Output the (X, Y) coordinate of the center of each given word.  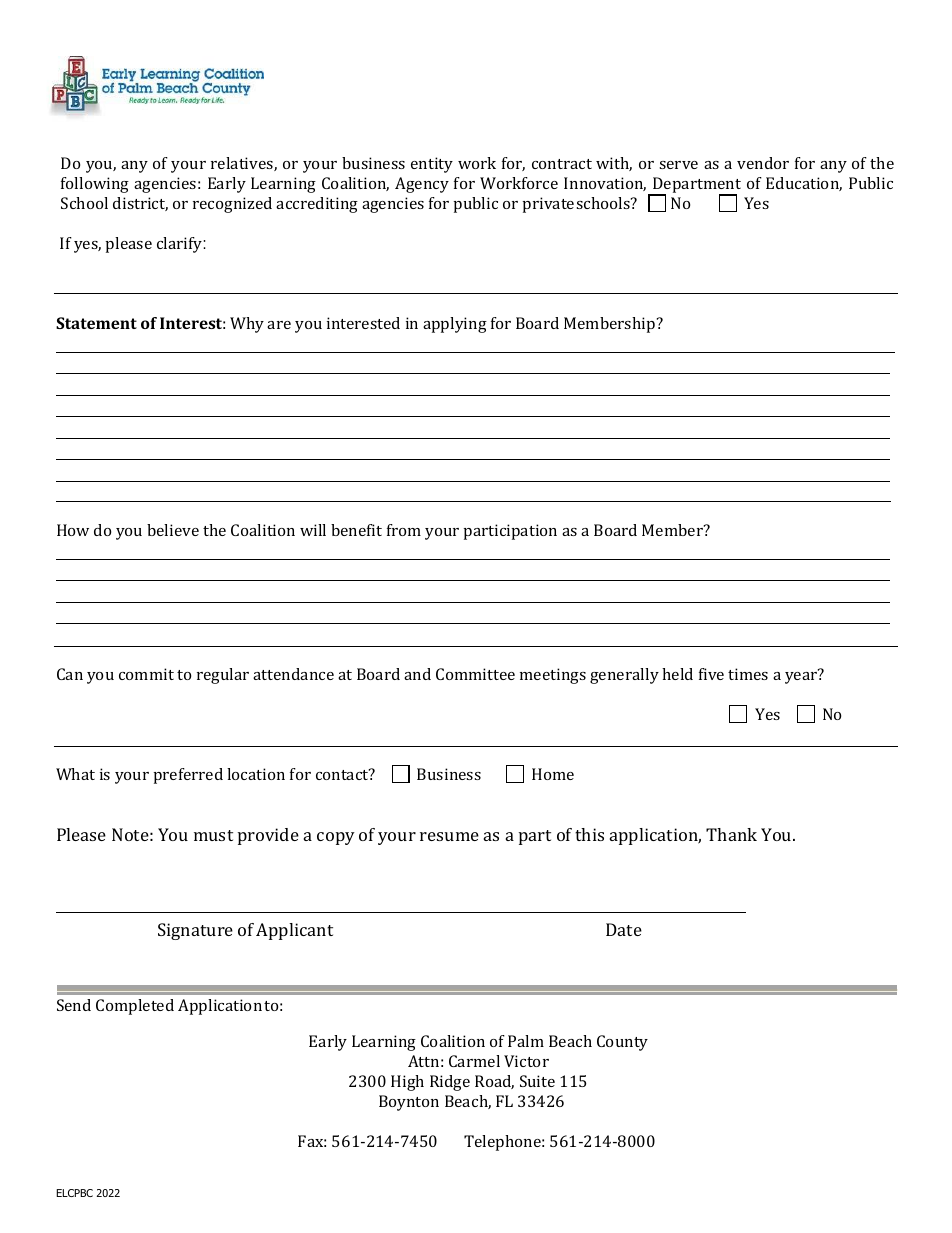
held (677, 674)
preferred (188, 776)
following (95, 185)
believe (173, 530)
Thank (731, 834)
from (404, 530)
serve (678, 165)
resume (449, 836)
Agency (422, 185)
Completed (135, 1007)
